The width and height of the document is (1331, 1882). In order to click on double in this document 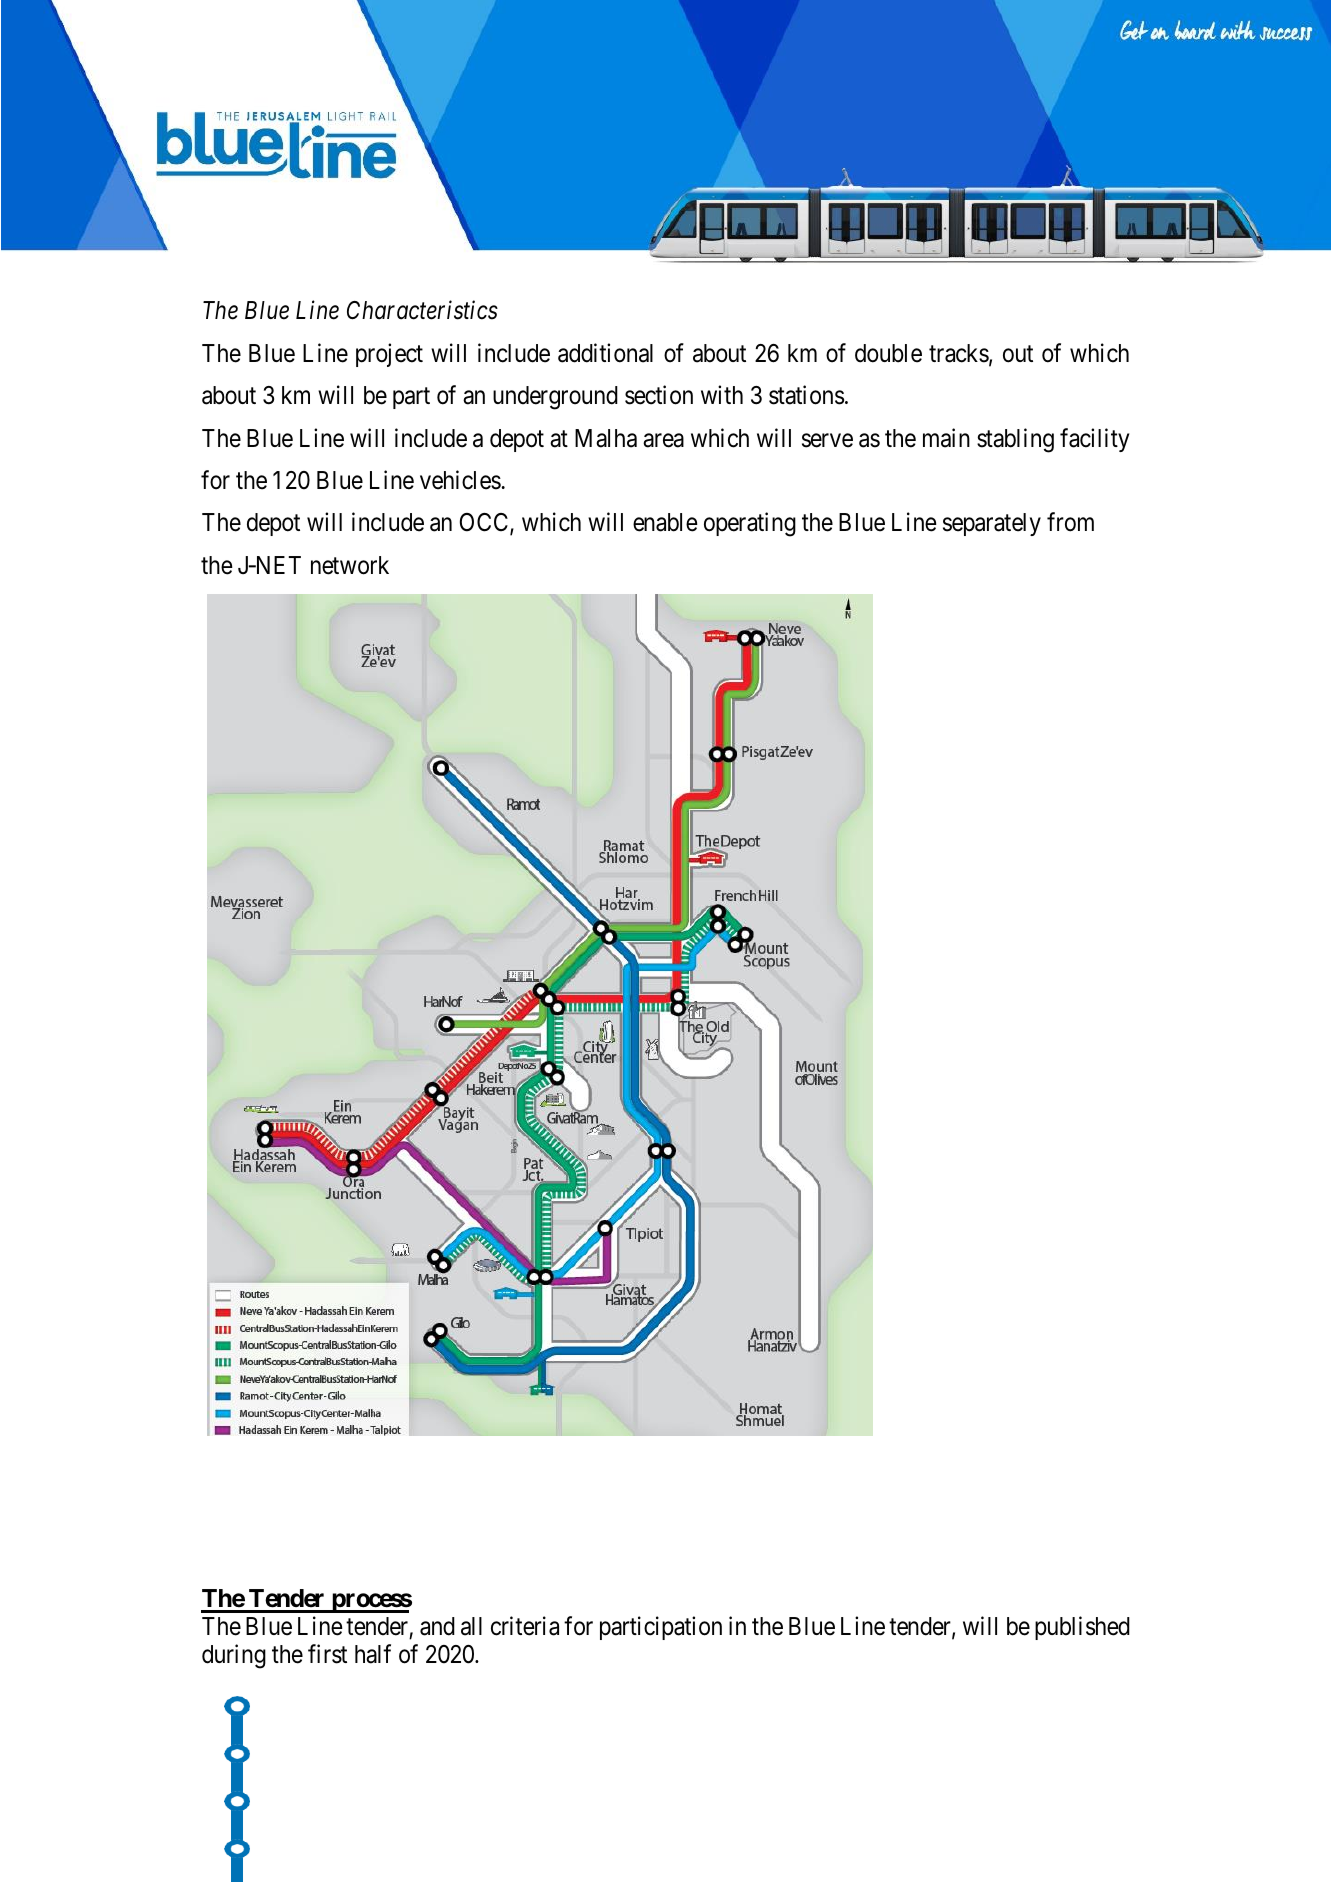, I will do `click(888, 353)`.
